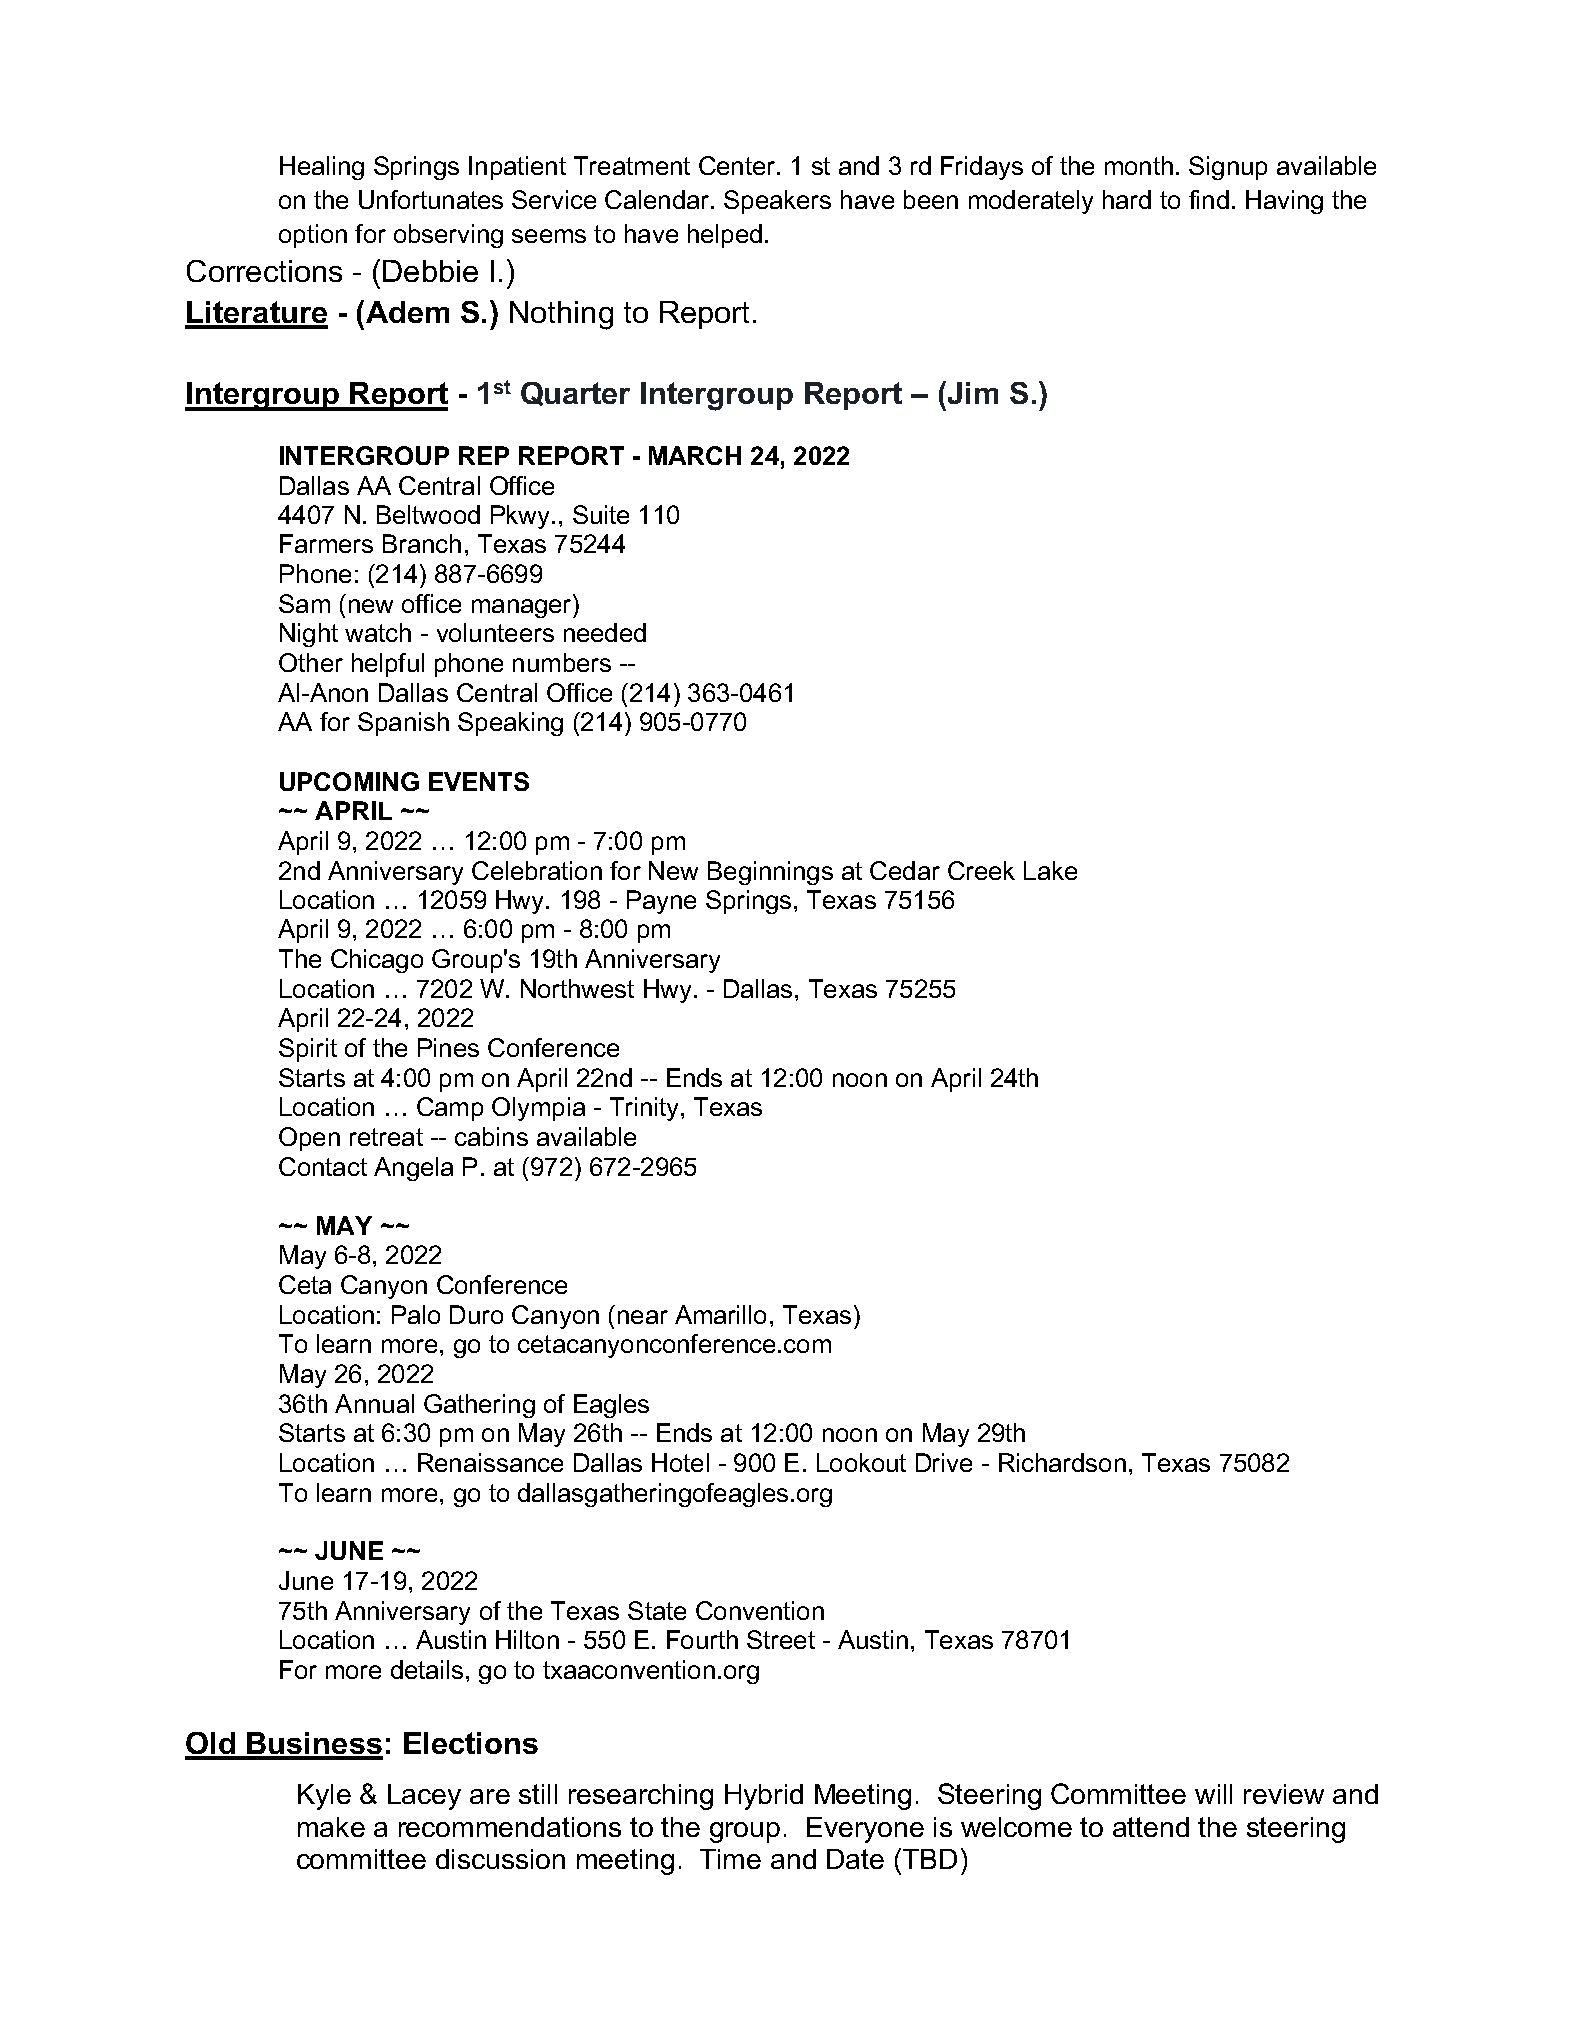 Image resolution: width=1576 pixels, height=2040 pixels. I want to click on Unfortunates, so click(431, 199).
